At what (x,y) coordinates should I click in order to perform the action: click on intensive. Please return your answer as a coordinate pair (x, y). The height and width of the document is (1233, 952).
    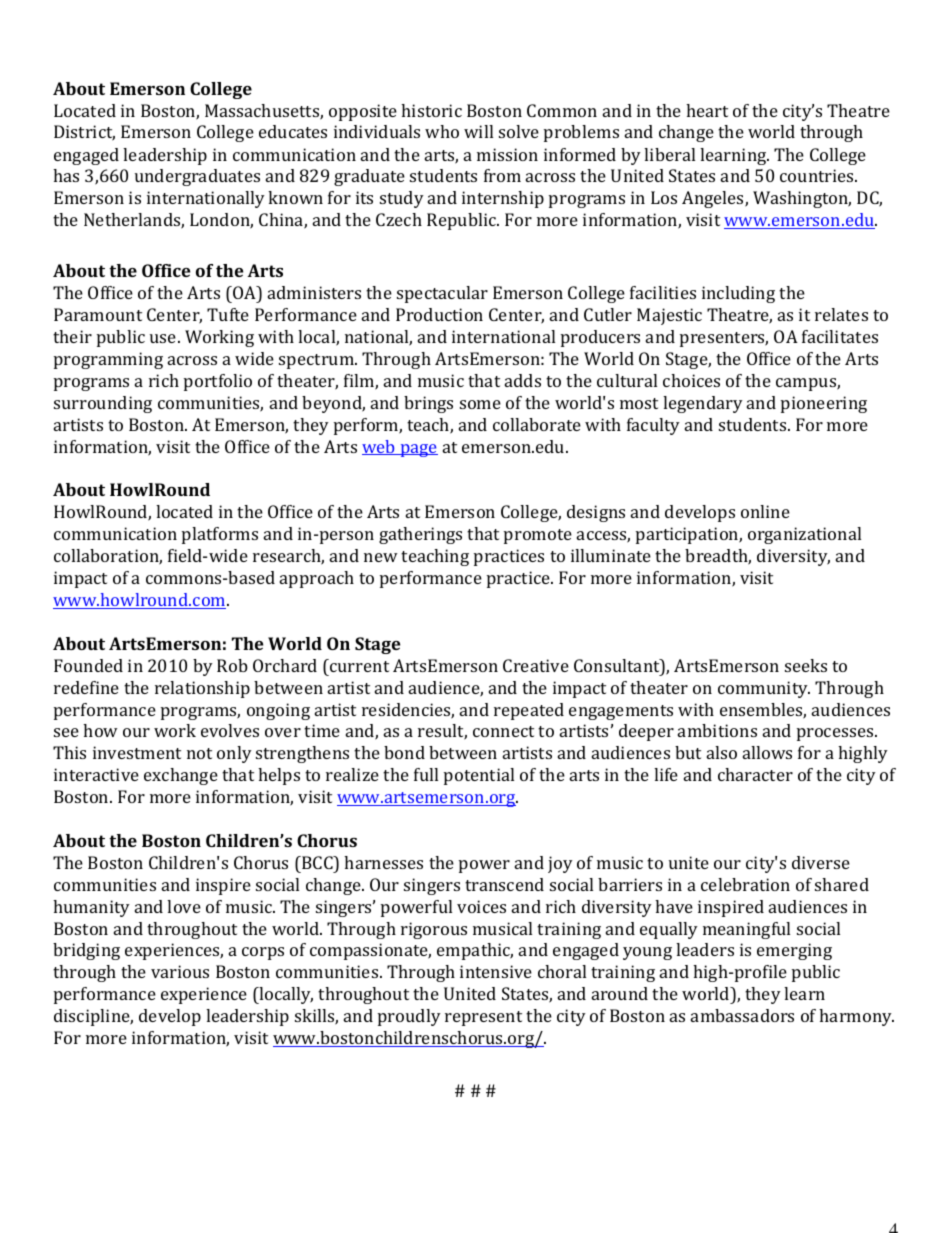
    Looking at the image, I should click on (496, 971).
